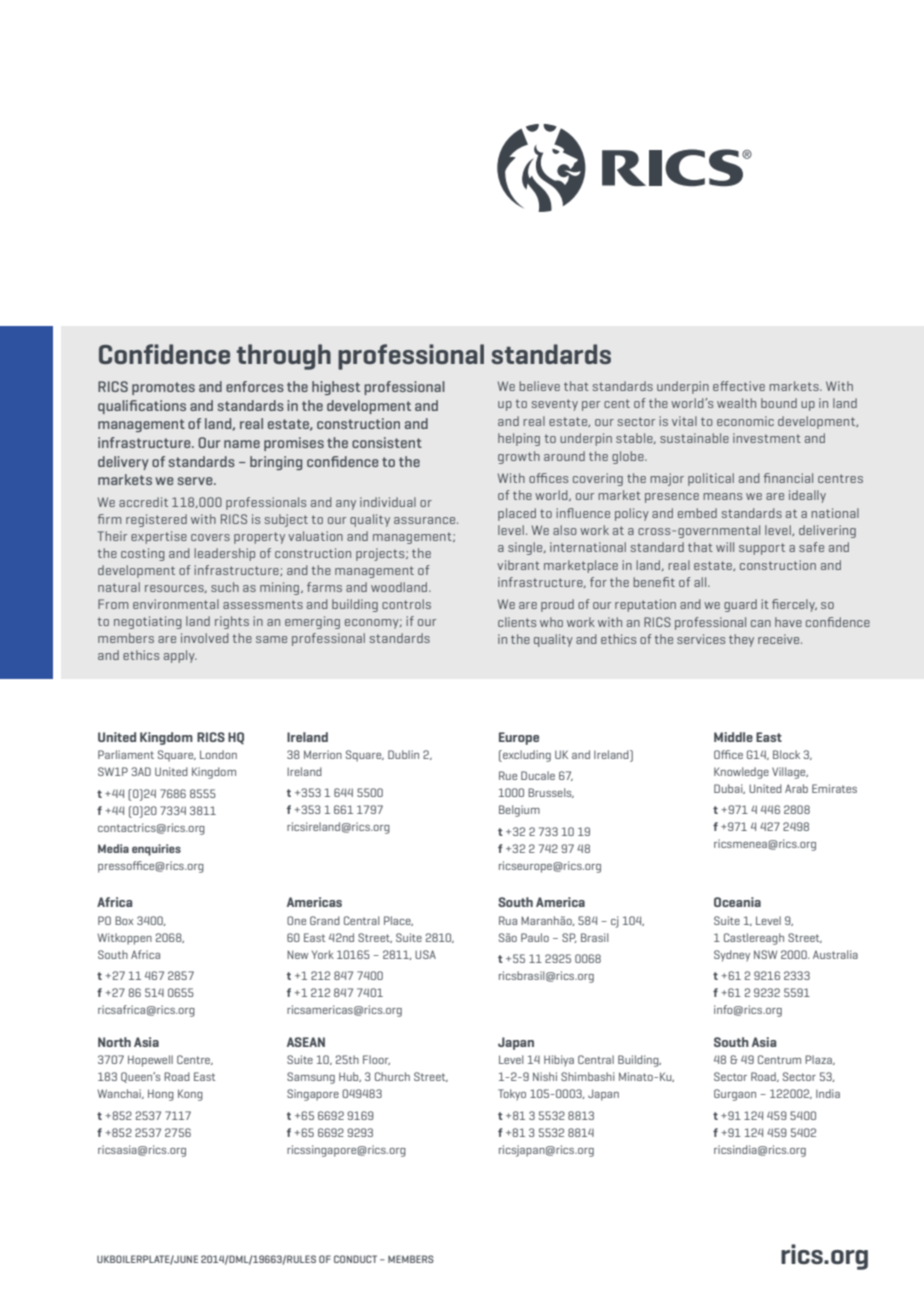 This screenshot has width=924, height=1308. What do you see at coordinates (741, 640) in the screenshot?
I see `they` at bounding box center [741, 640].
